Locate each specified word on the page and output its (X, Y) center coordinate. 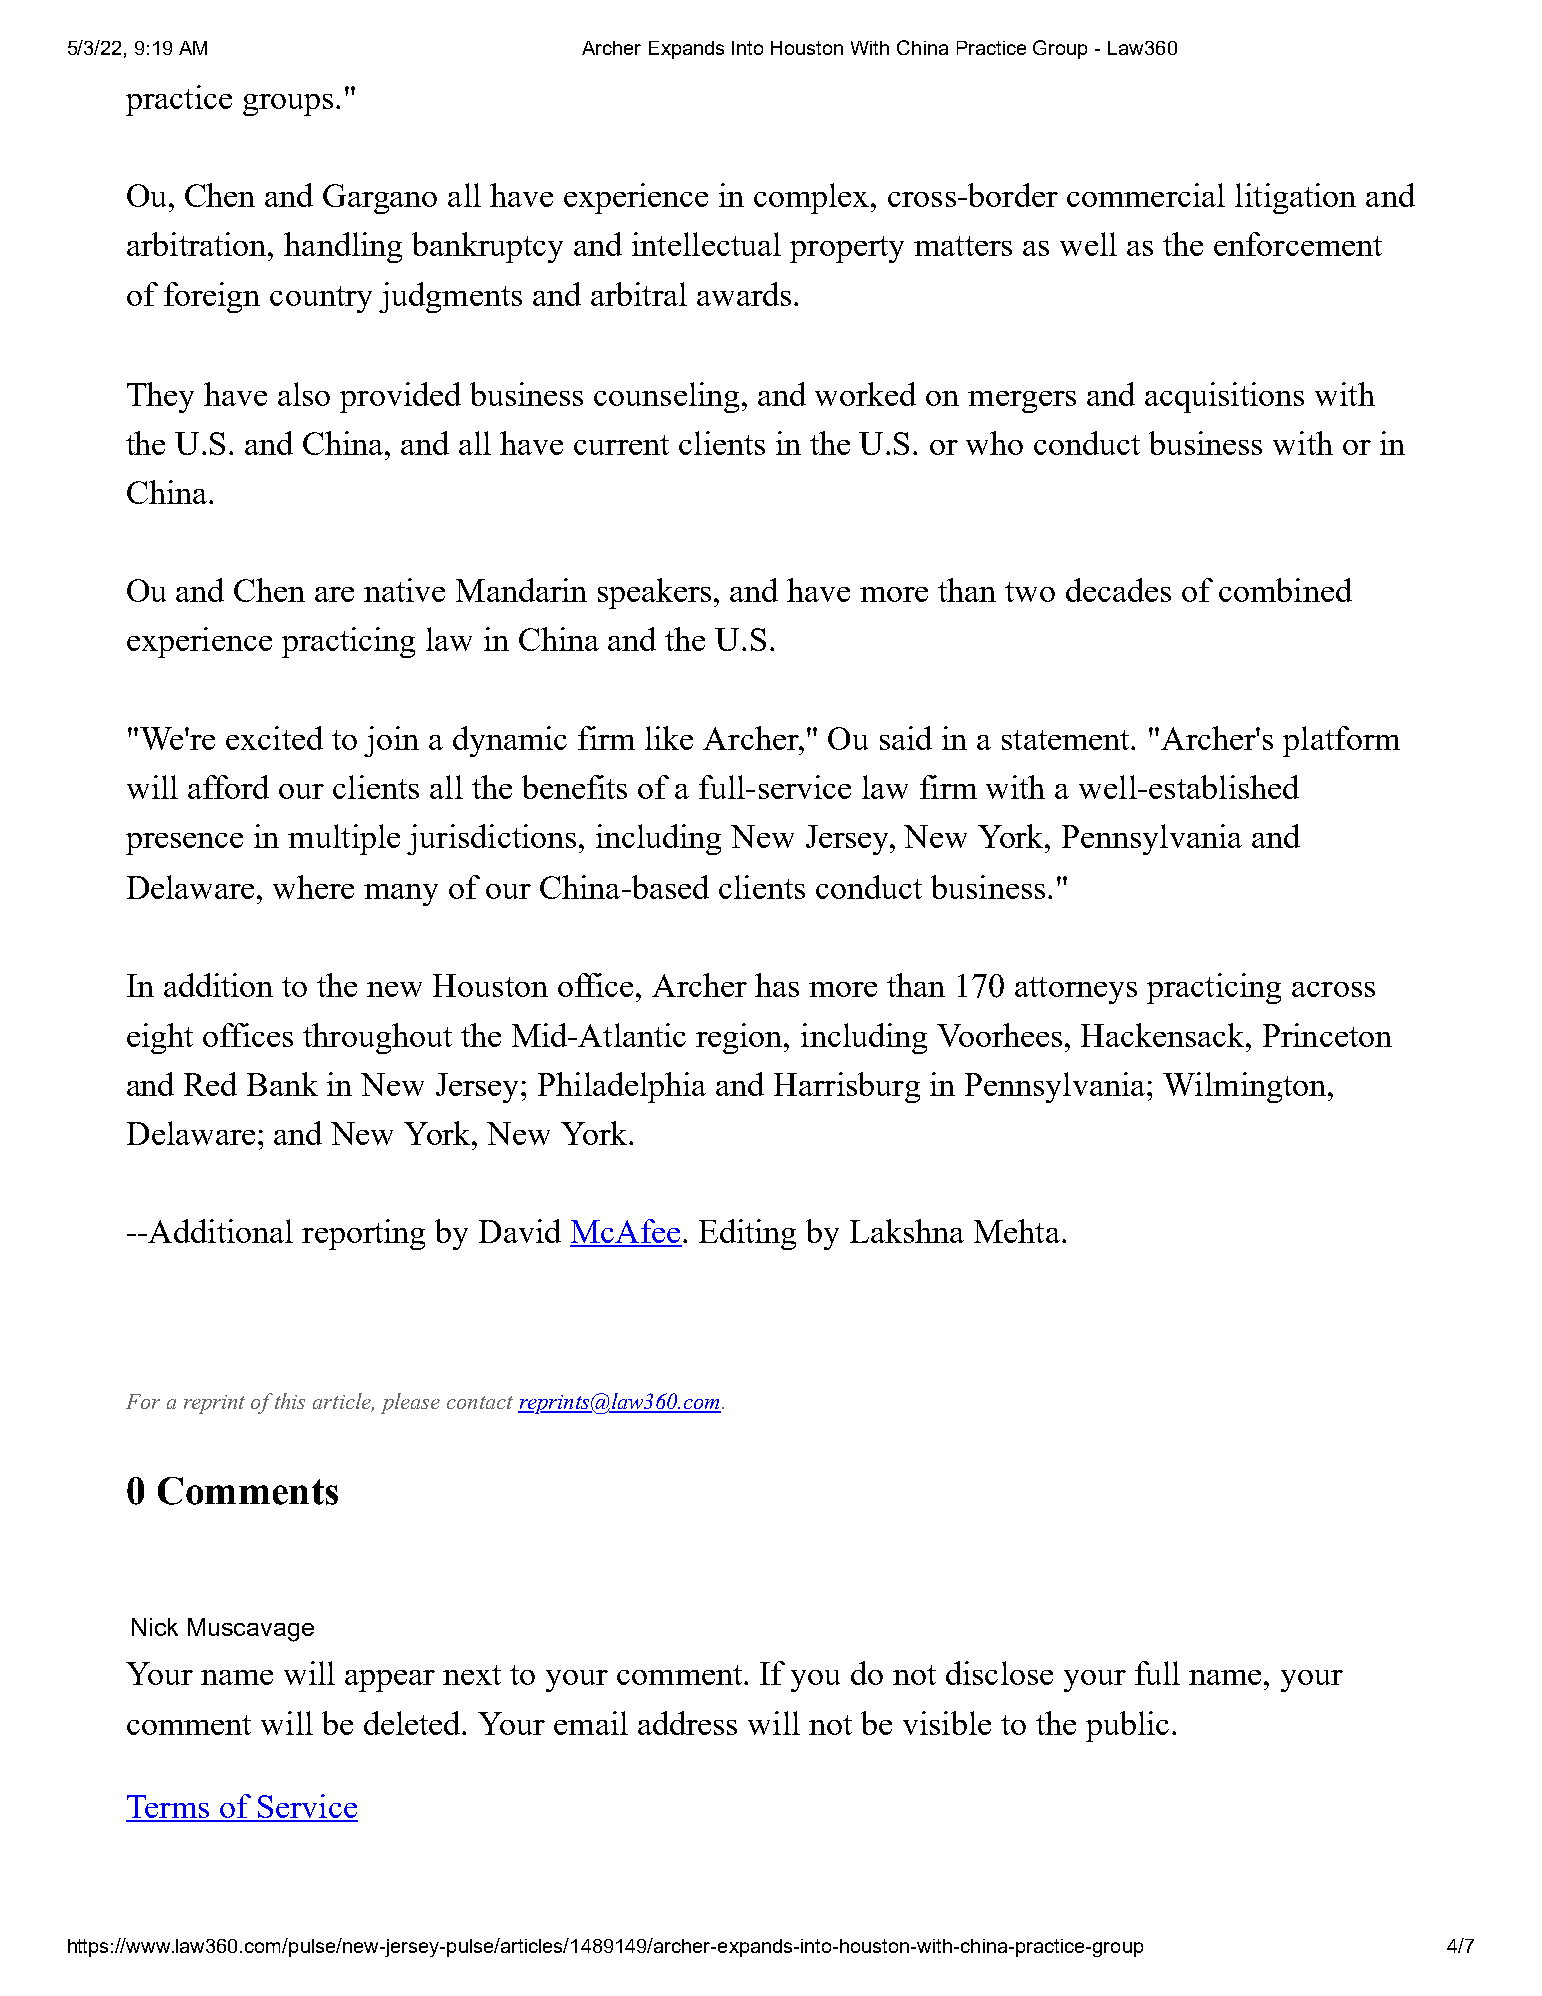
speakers (654, 593)
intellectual (706, 244)
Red (210, 1084)
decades (1118, 590)
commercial (1146, 195)
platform (1341, 741)
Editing (747, 1234)
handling (343, 247)
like (669, 738)
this (290, 1401)
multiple (344, 839)
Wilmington (1246, 1087)
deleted (413, 1723)
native (404, 590)
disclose (999, 1673)
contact (480, 1402)
